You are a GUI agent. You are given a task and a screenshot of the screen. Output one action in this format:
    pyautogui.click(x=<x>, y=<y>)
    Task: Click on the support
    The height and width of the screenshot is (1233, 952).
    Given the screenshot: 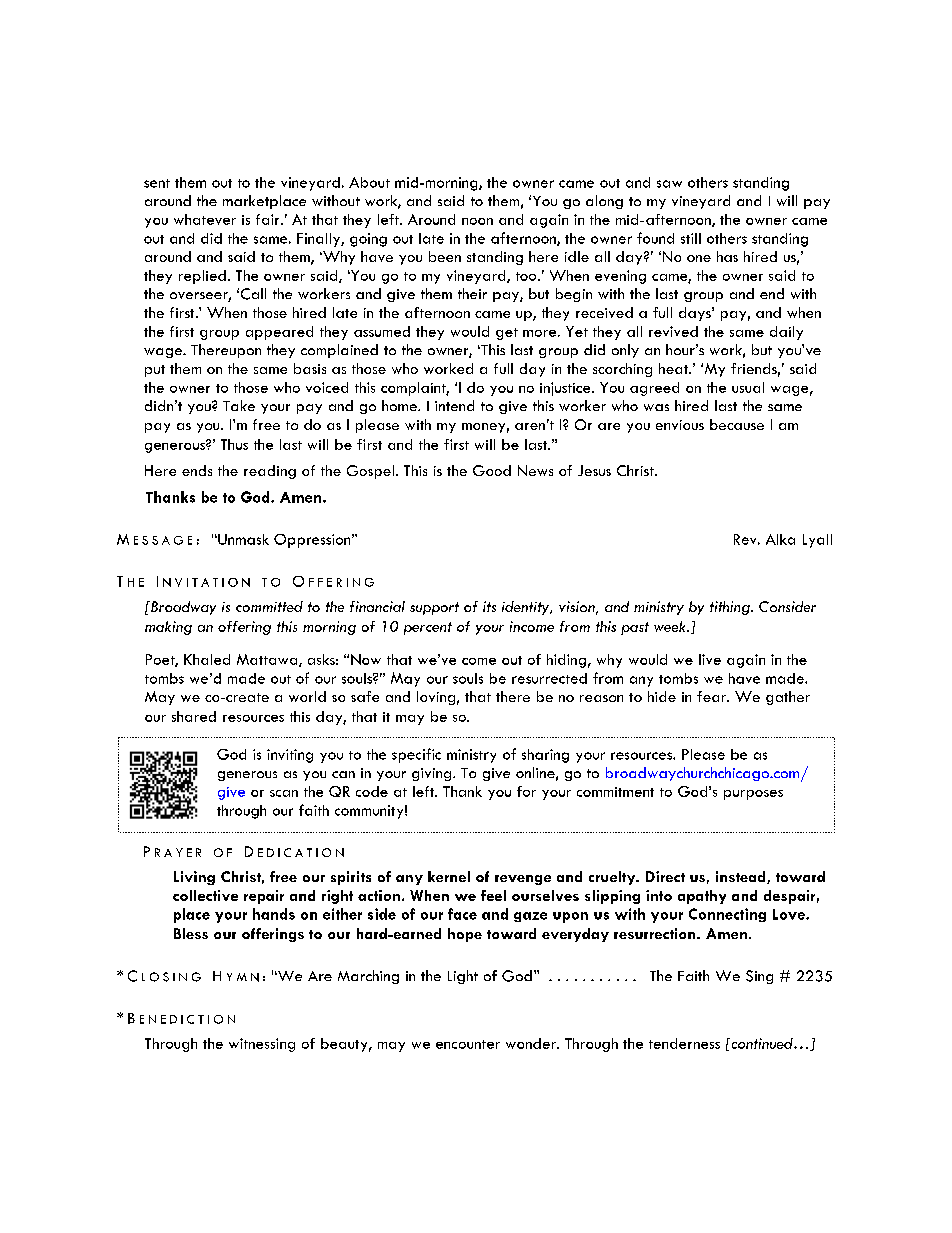 What is the action you would take?
    pyautogui.click(x=434, y=608)
